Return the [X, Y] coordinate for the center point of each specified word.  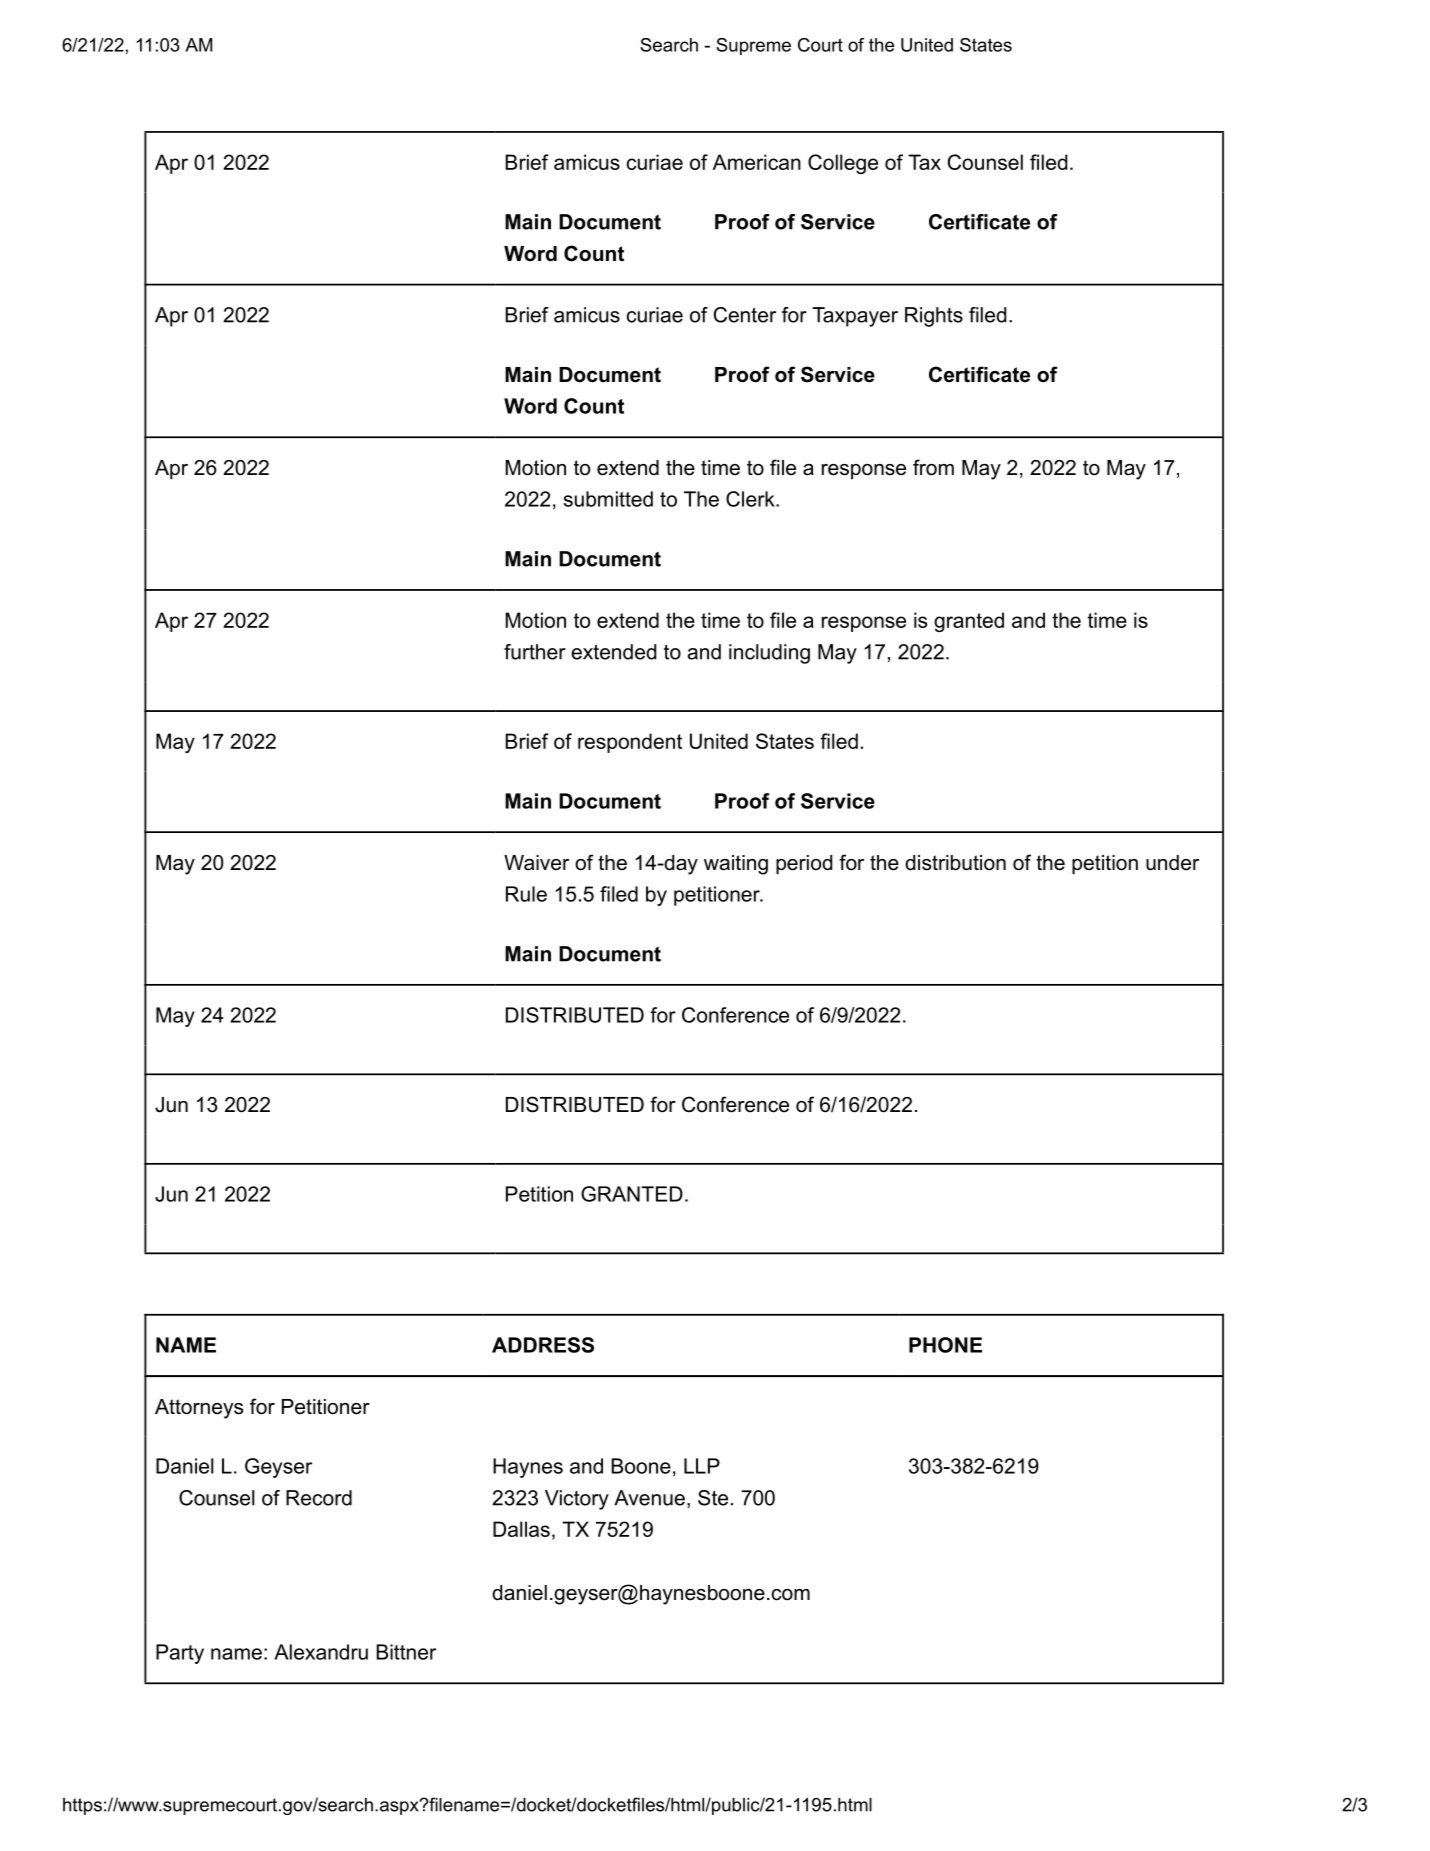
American [757, 162]
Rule [526, 894]
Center [745, 315]
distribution [955, 863]
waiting [736, 865]
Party [180, 1654]
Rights [934, 317]
